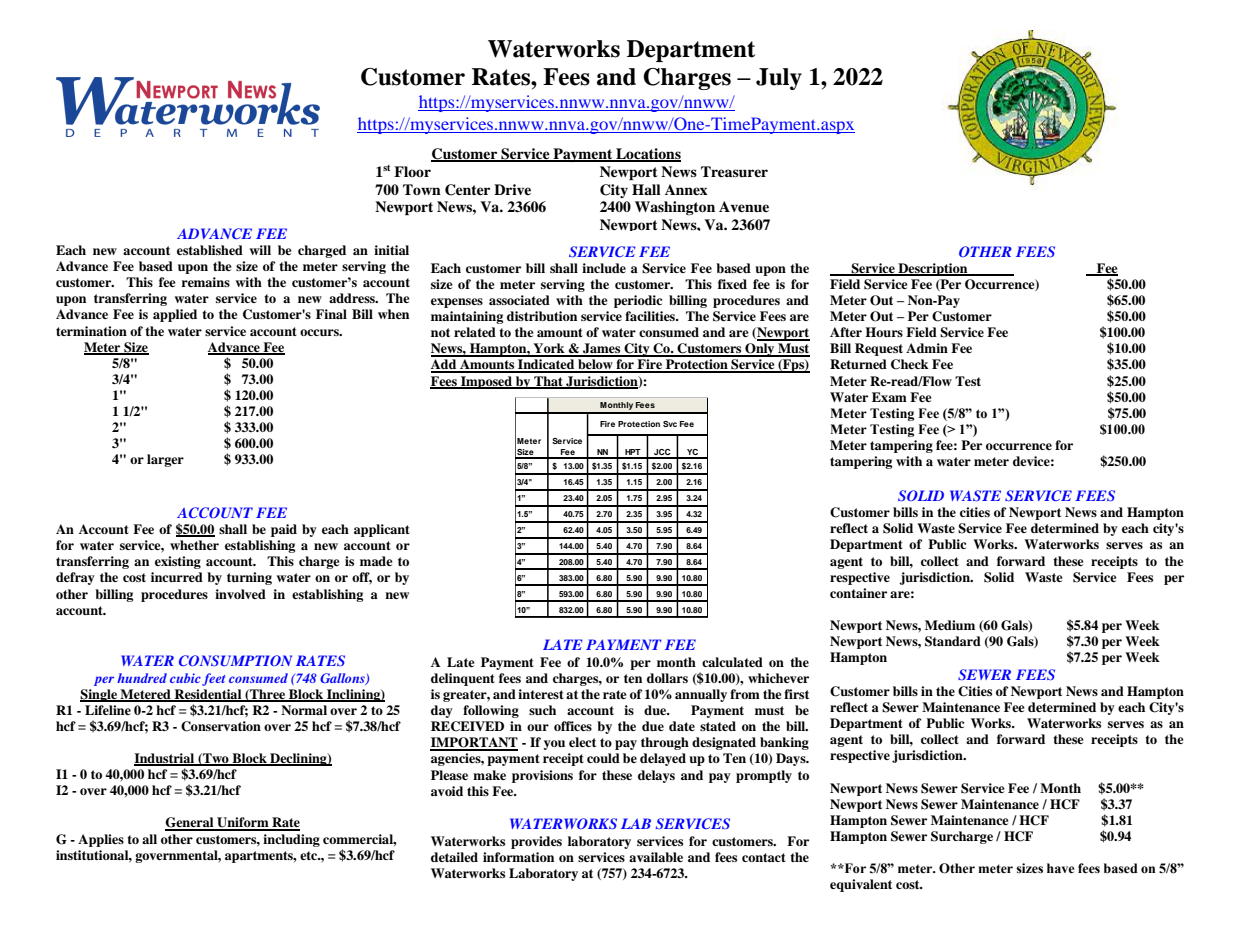 The image size is (1233, 952). What do you see at coordinates (647, 154) in the screenshot?
I see `Locations` at bounding box center [647, 154].
